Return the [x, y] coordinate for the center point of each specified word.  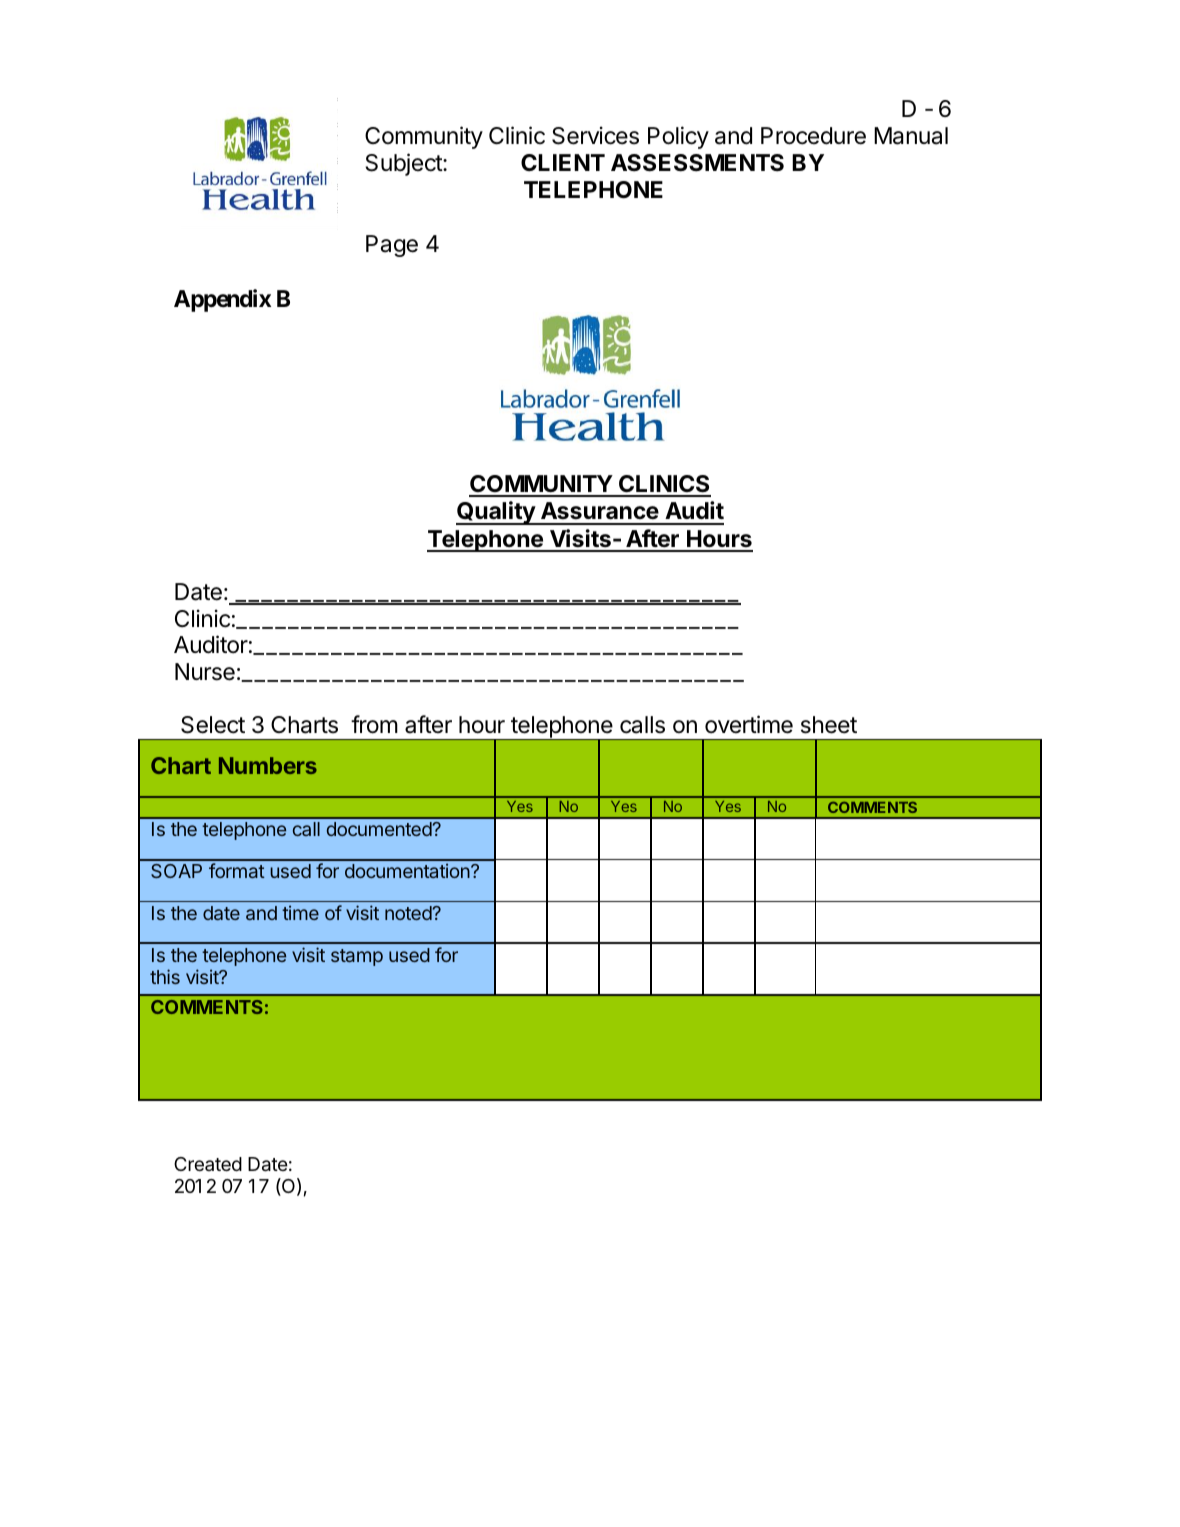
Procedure [813, 136]
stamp [357, 957]
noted [408, 913]
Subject [404, 164]
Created [208, 1164]
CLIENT [563, 162]
